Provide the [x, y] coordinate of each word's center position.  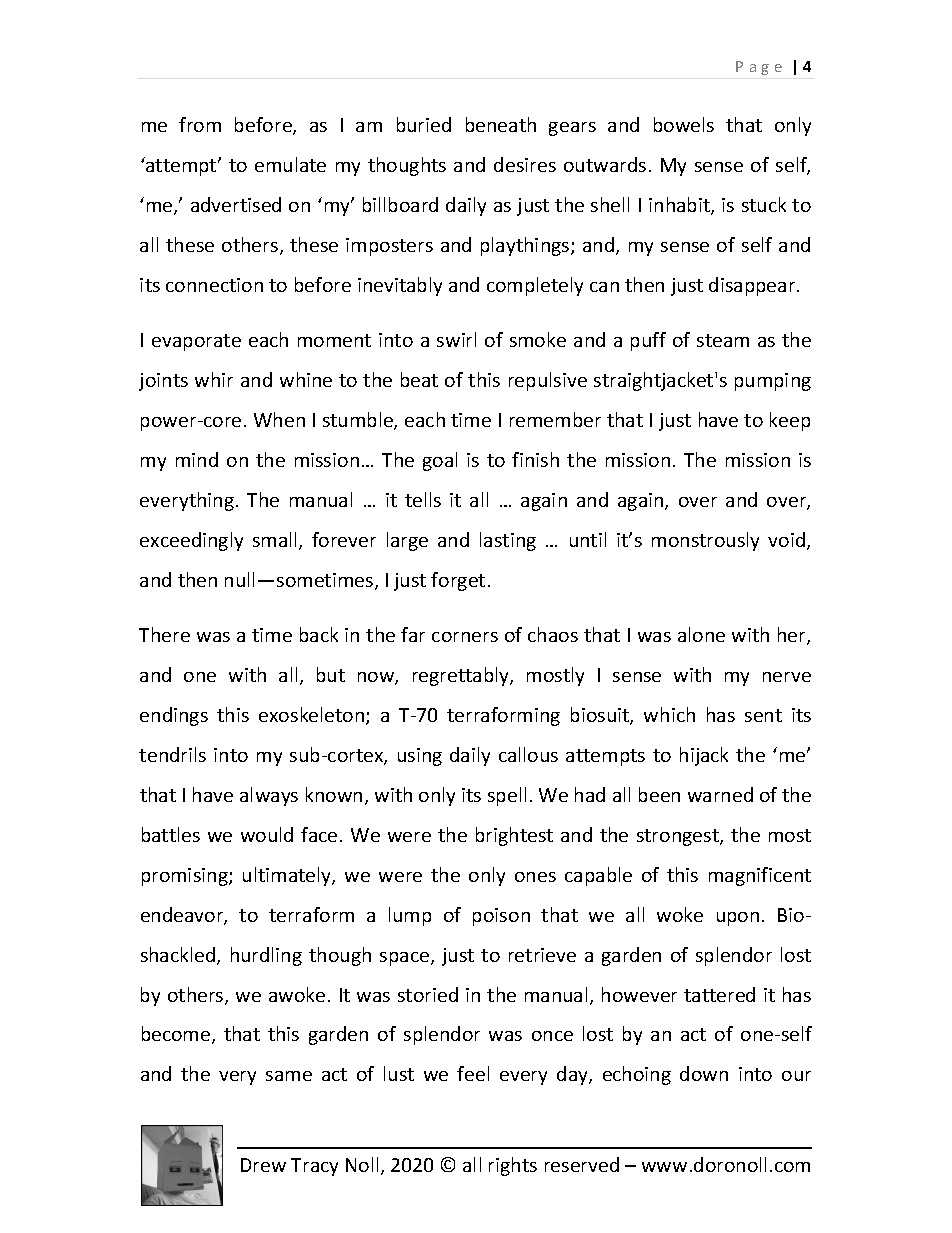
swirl [456, 339]
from [200, 124]
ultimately [288, 876]
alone [701, 634]
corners [465, 637]
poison [501, 917]
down [704, 1073]
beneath [501, 124]
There [164, 634]
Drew [263, 1165]
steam [723, 340]
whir [214, 379]
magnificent [760, 876]
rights [513, 1166]
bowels [684, 124]
